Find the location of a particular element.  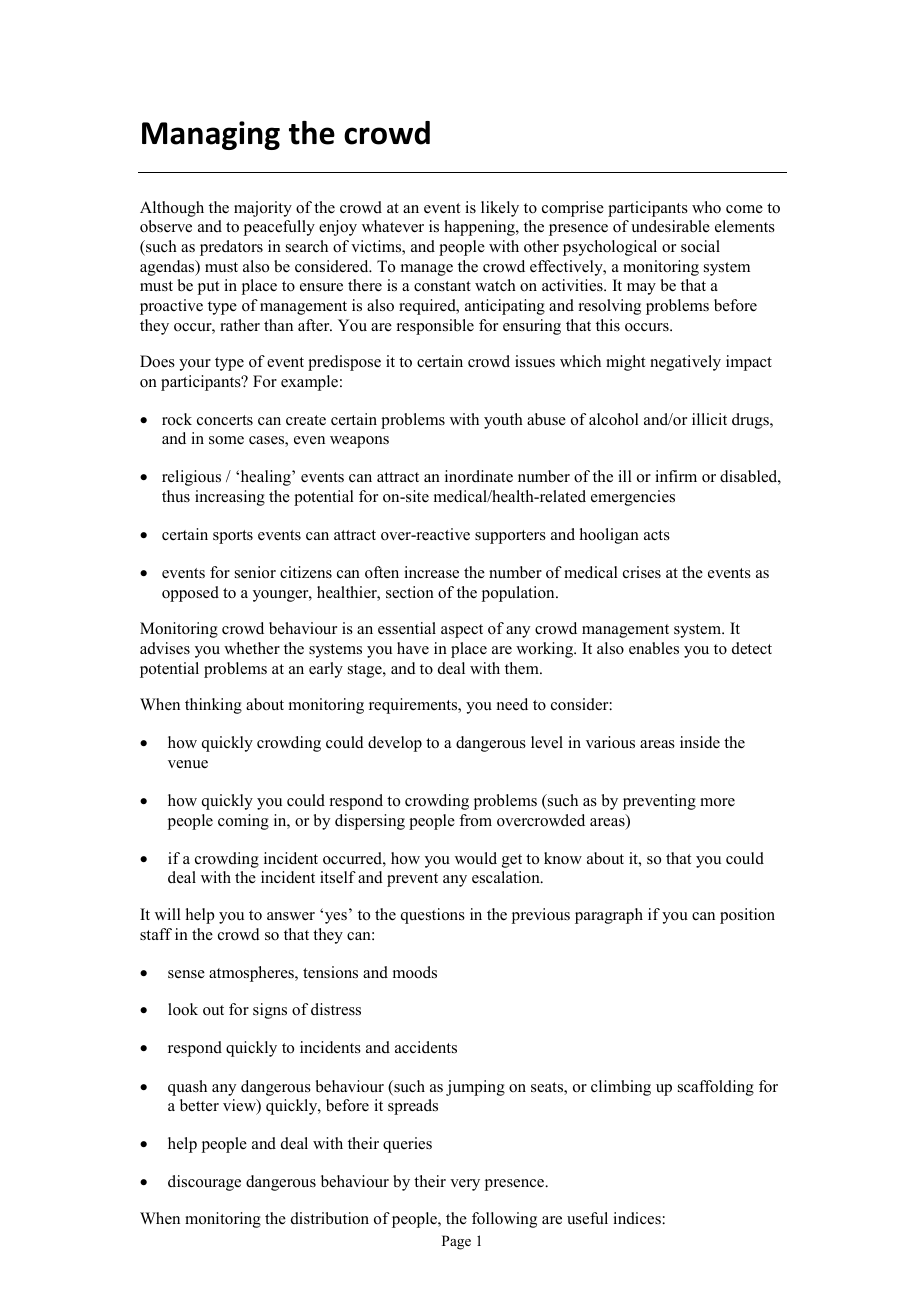

position is located at coordinates (747, 916).
